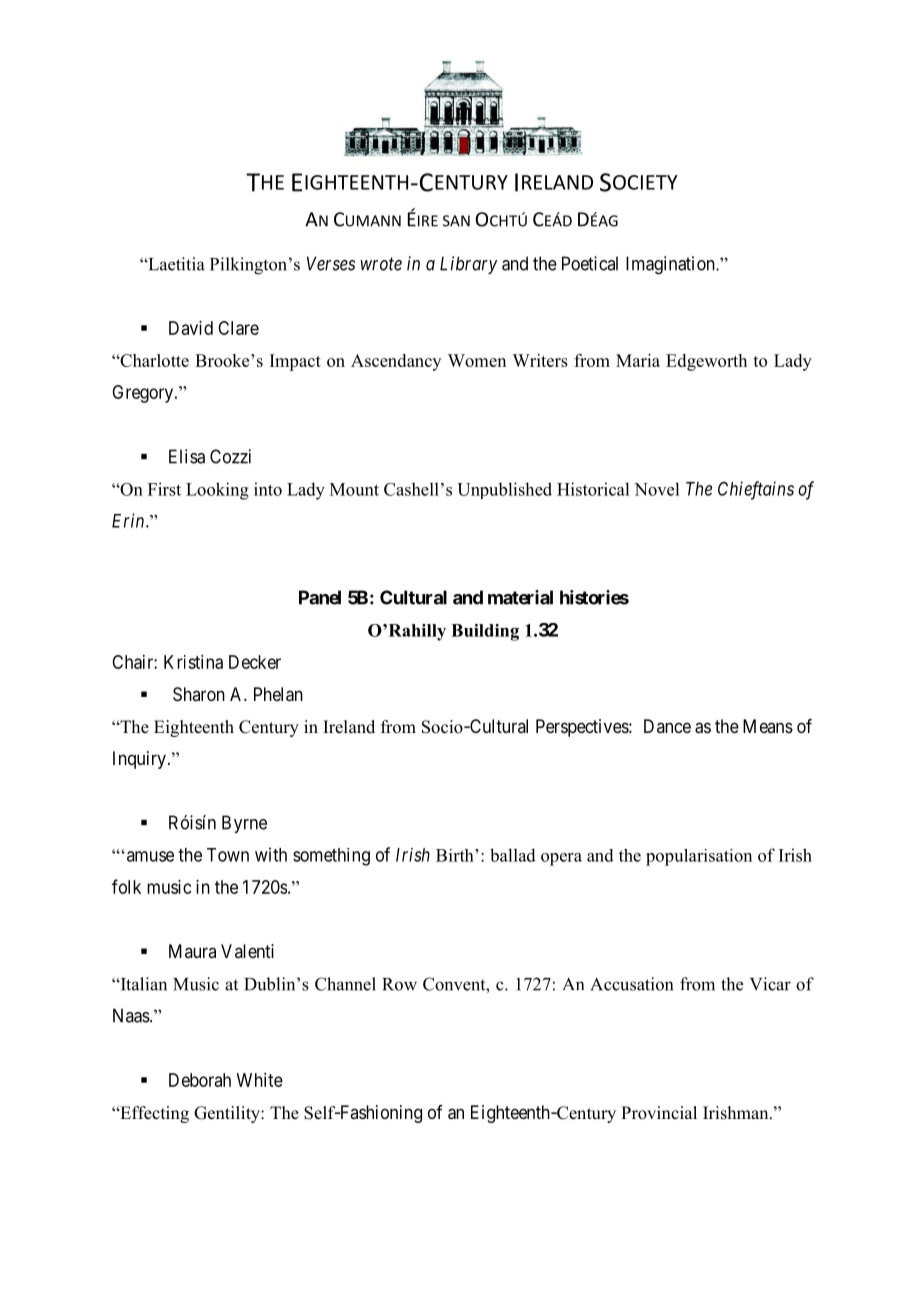  What do you see at coordinates (485, 632) in the document?
I see `Building` at bounding box center [485, 632].
